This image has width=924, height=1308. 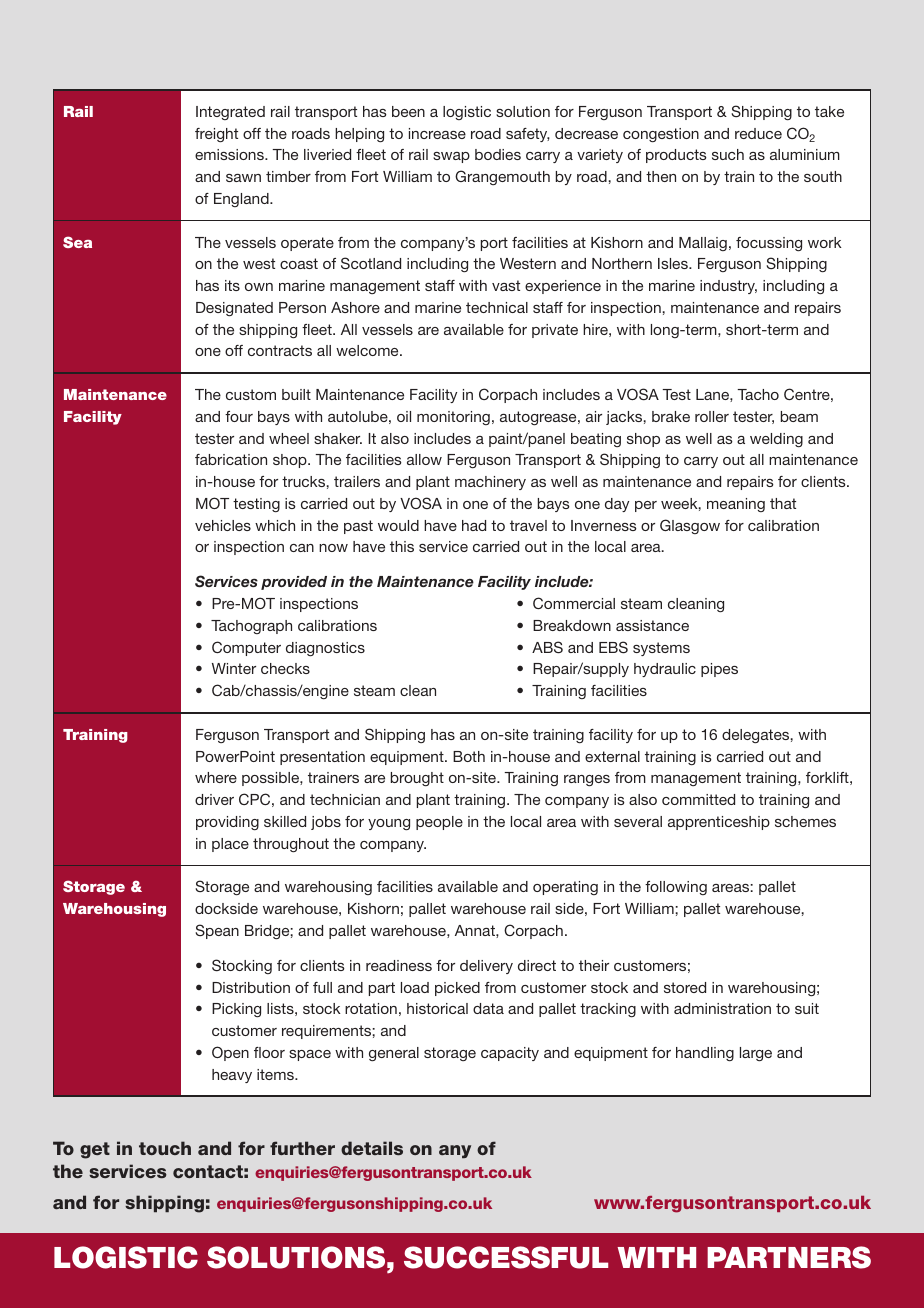 I want to click on monitoring, so click(x=453, y=418).
